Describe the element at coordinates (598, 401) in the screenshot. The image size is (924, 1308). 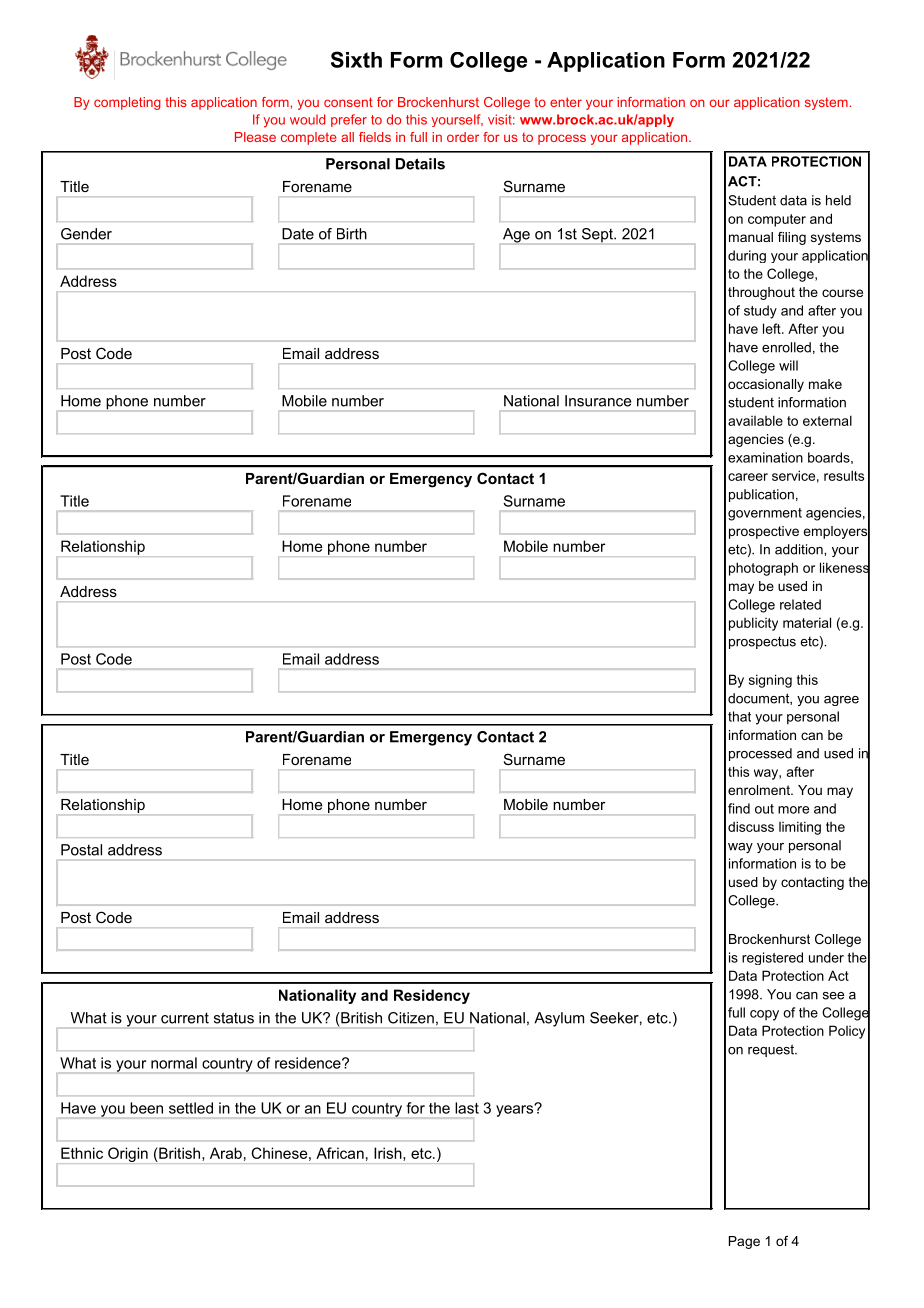
I see `Insurance` at that location.
